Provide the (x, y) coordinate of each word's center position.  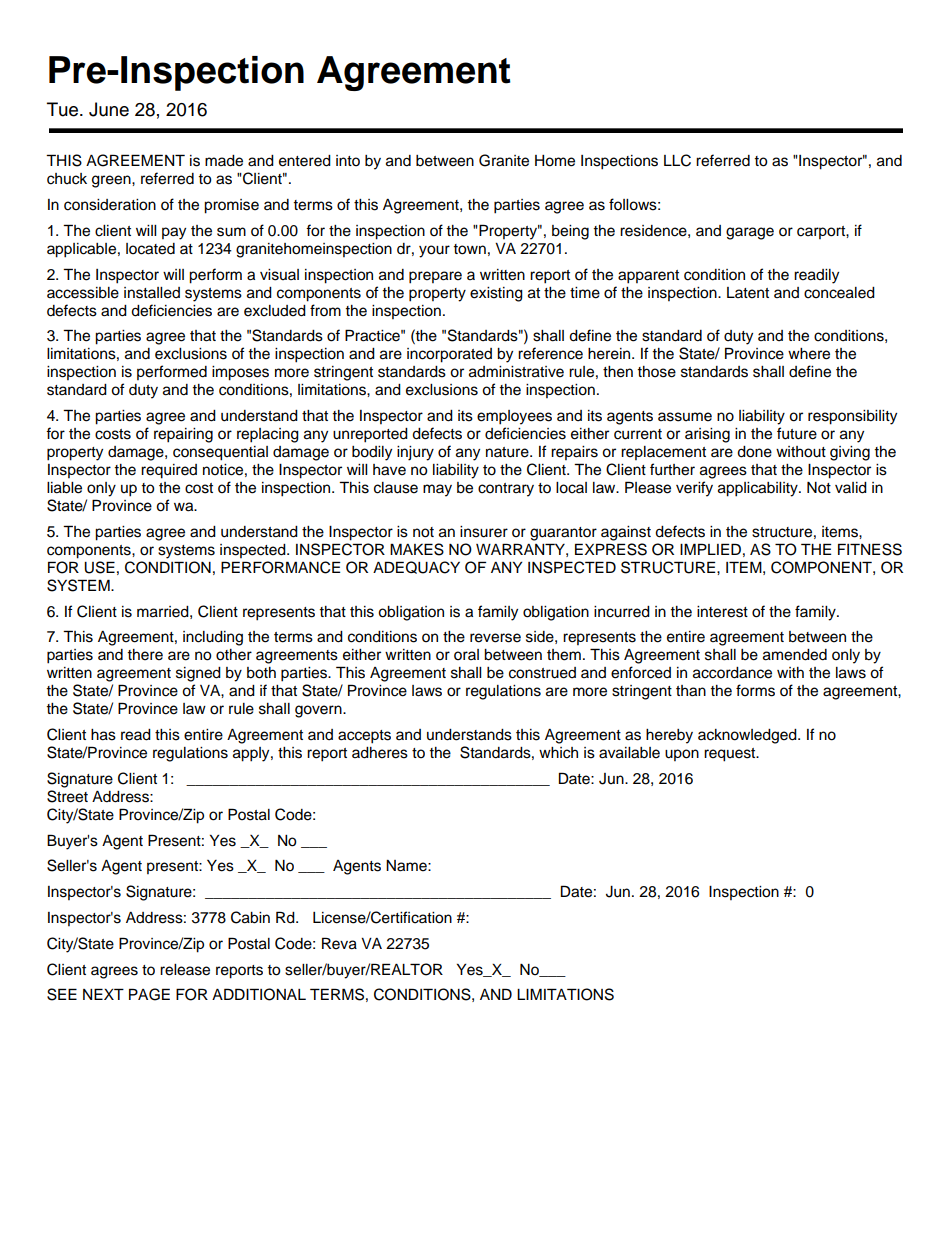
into (348, 161)
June (109, 109)
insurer (484, 532)
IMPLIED (710, 549)
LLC (677, 160)
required (169, 471)
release (185, 970)
